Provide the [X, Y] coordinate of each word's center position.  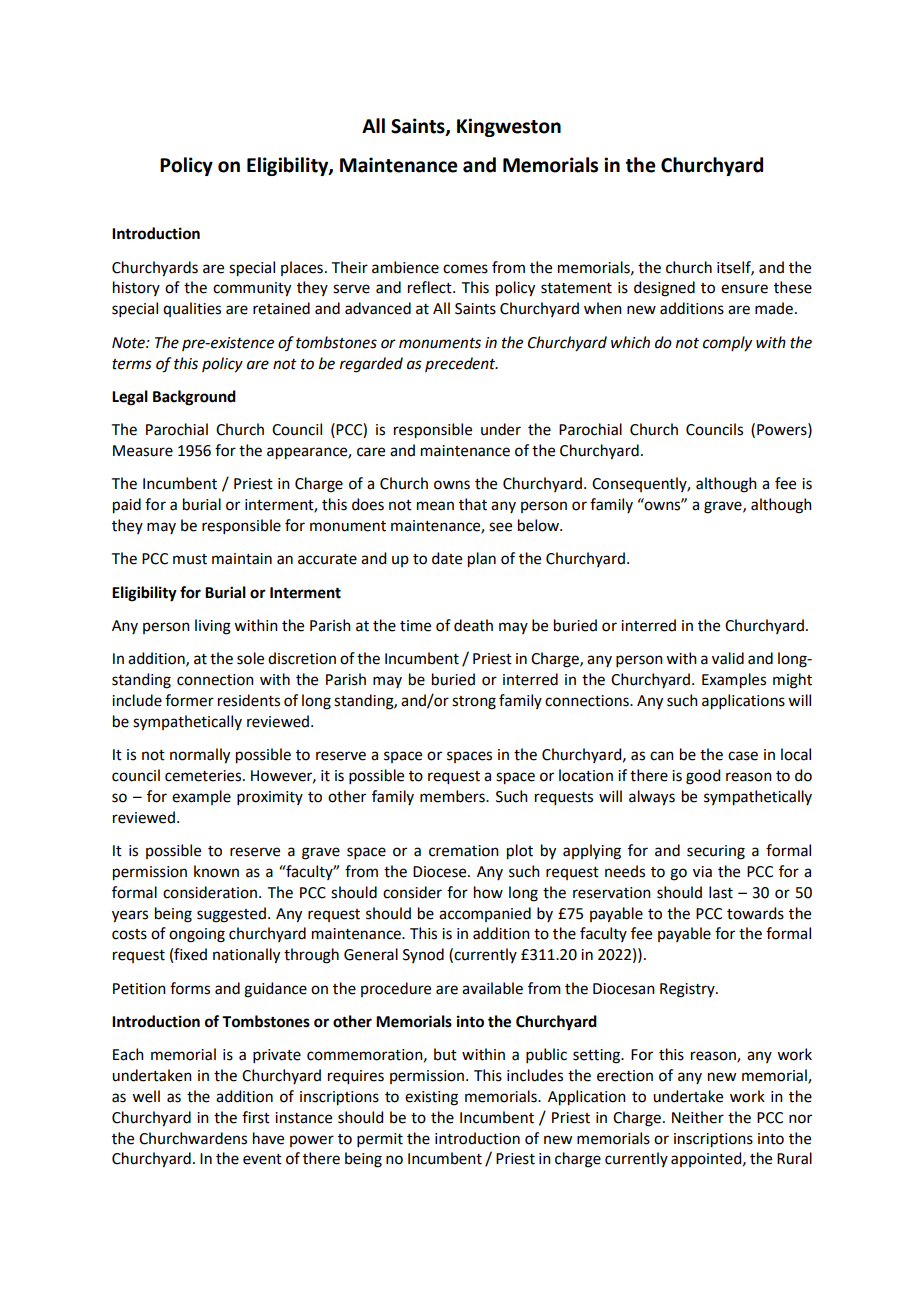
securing [716, 852]
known [216, 871]
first [256, 1117]
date [447, 558]
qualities [192, 309]
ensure [744, 289]
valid [728, 658]
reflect [431, 287]
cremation [464, 851]
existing [431, 1098]
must [190, 559]
